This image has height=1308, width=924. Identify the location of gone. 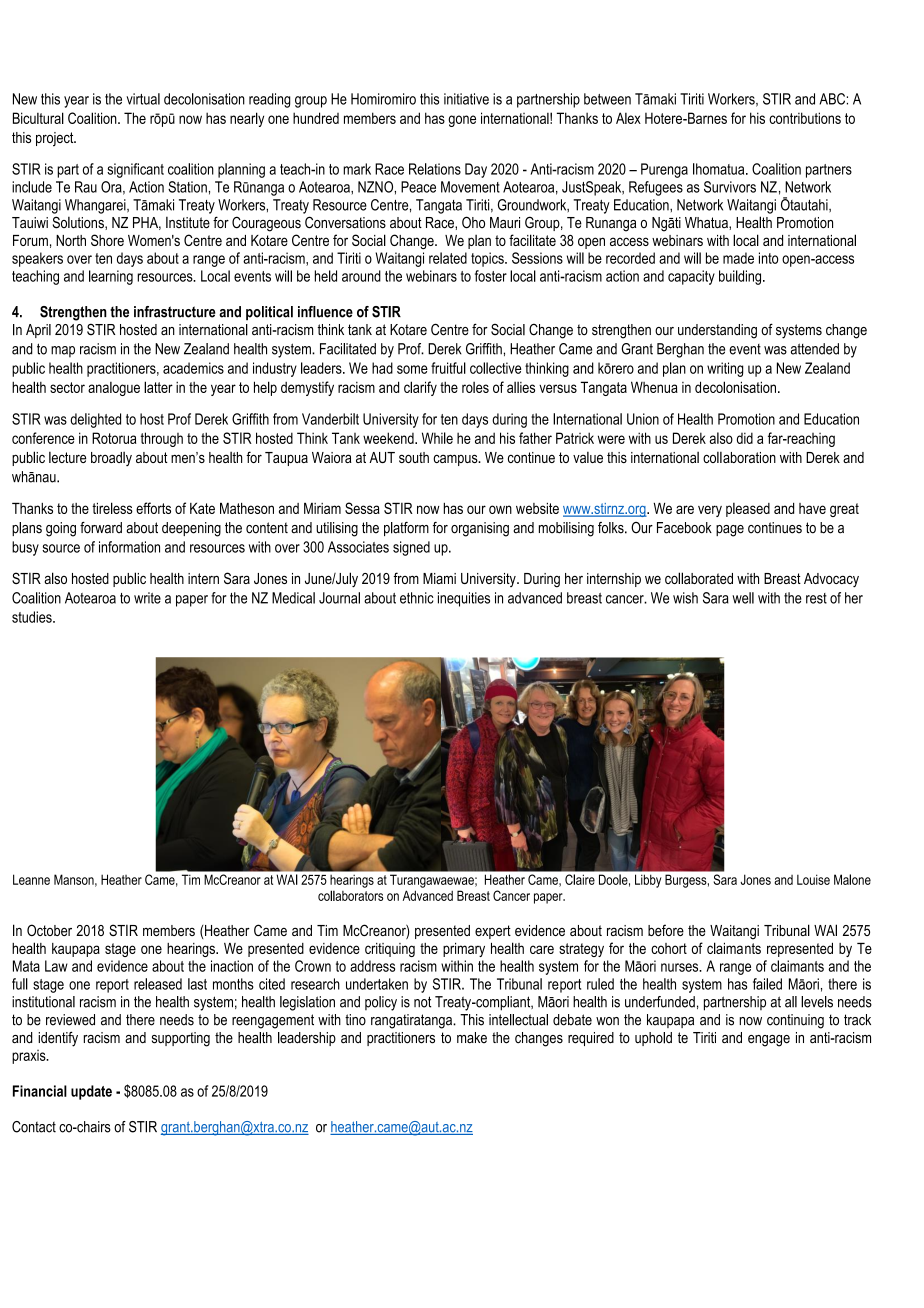
(462, 121).
